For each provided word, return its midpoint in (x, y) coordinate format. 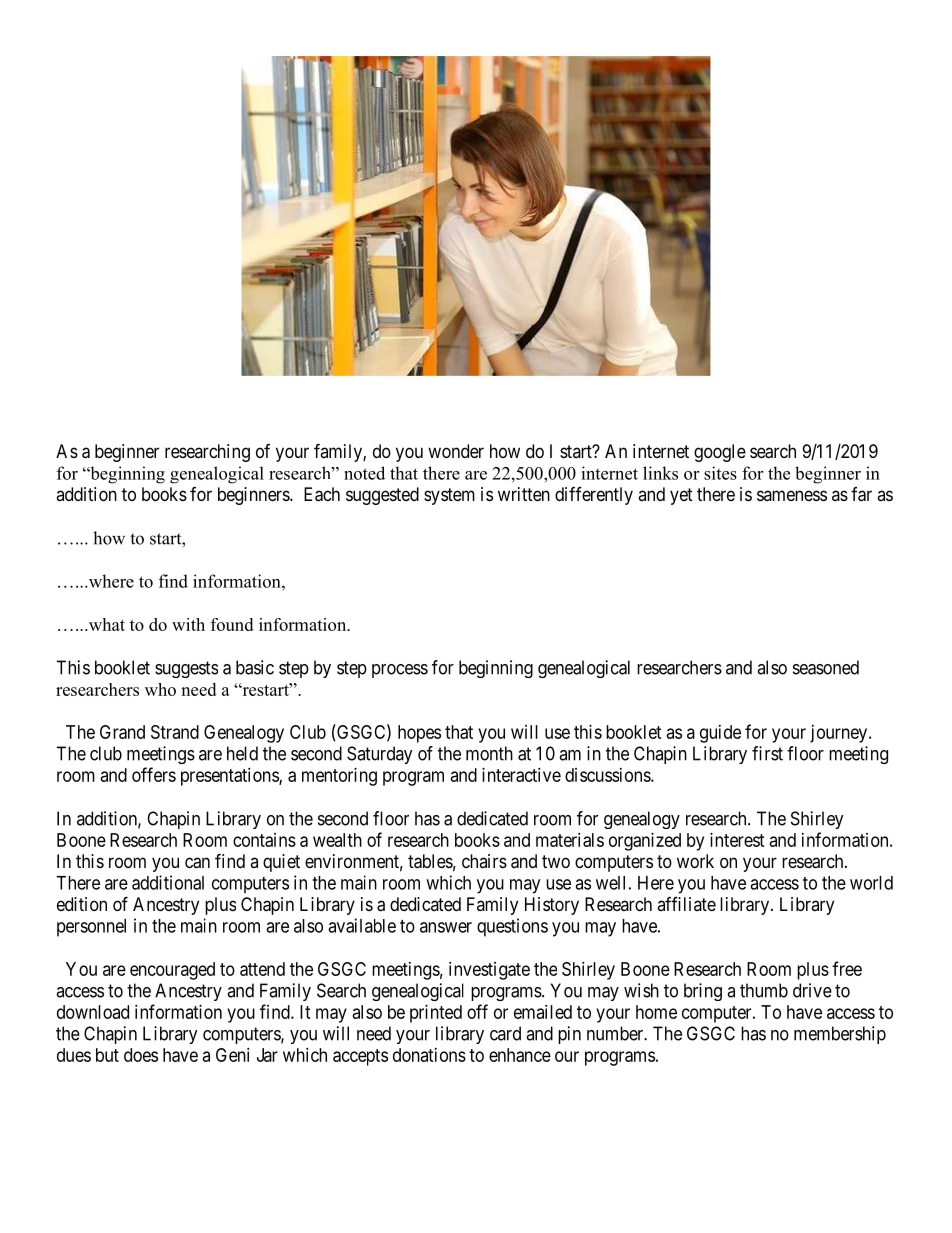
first (767, 753)
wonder (456, 451)
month (489, 753)
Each (322, 494)
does (141, 1055)
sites (720, 473)
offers (154, 774)
